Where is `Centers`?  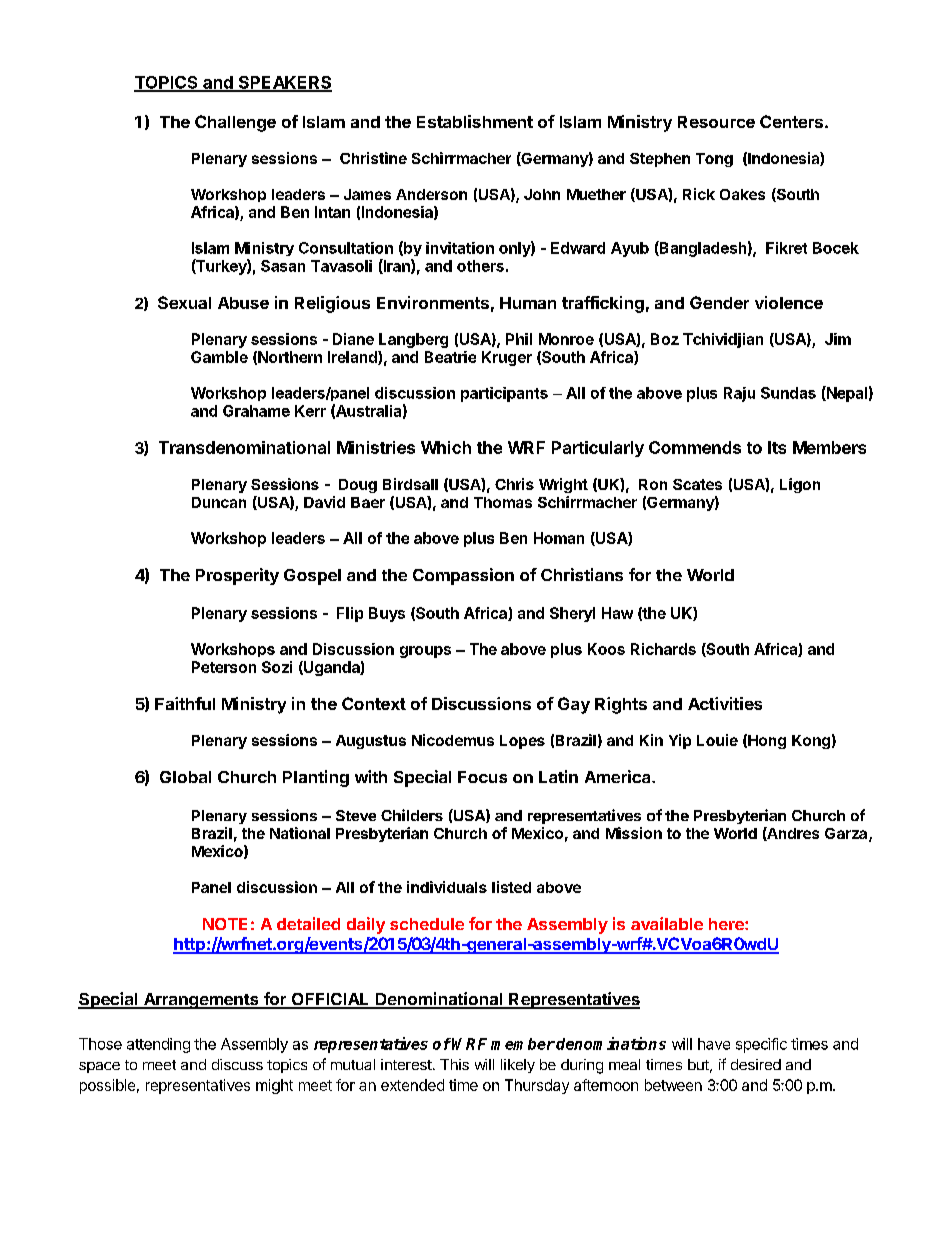
Centers is located at coordinates (791, 121).
